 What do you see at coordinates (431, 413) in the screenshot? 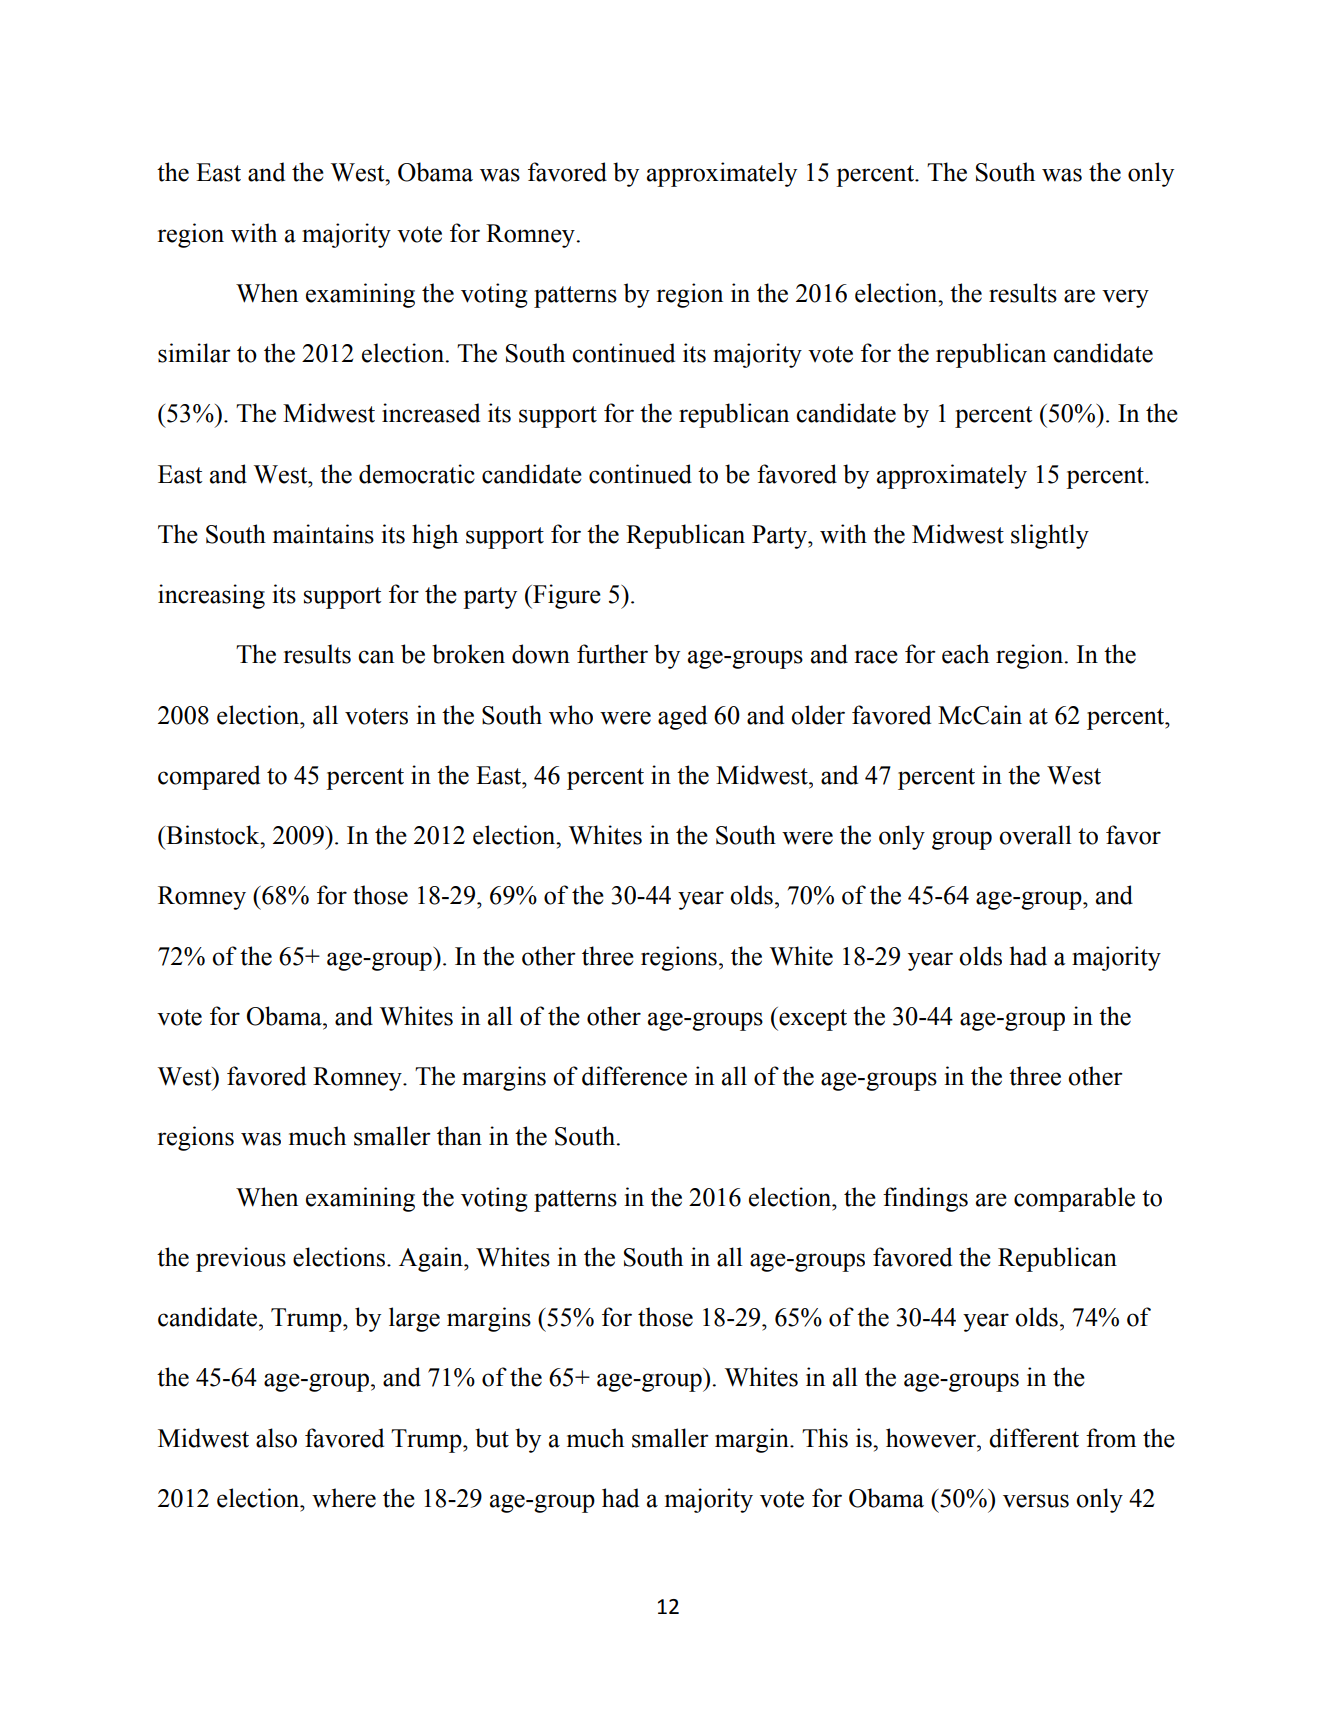
I see `increased` at bounding box center [431, 413].
